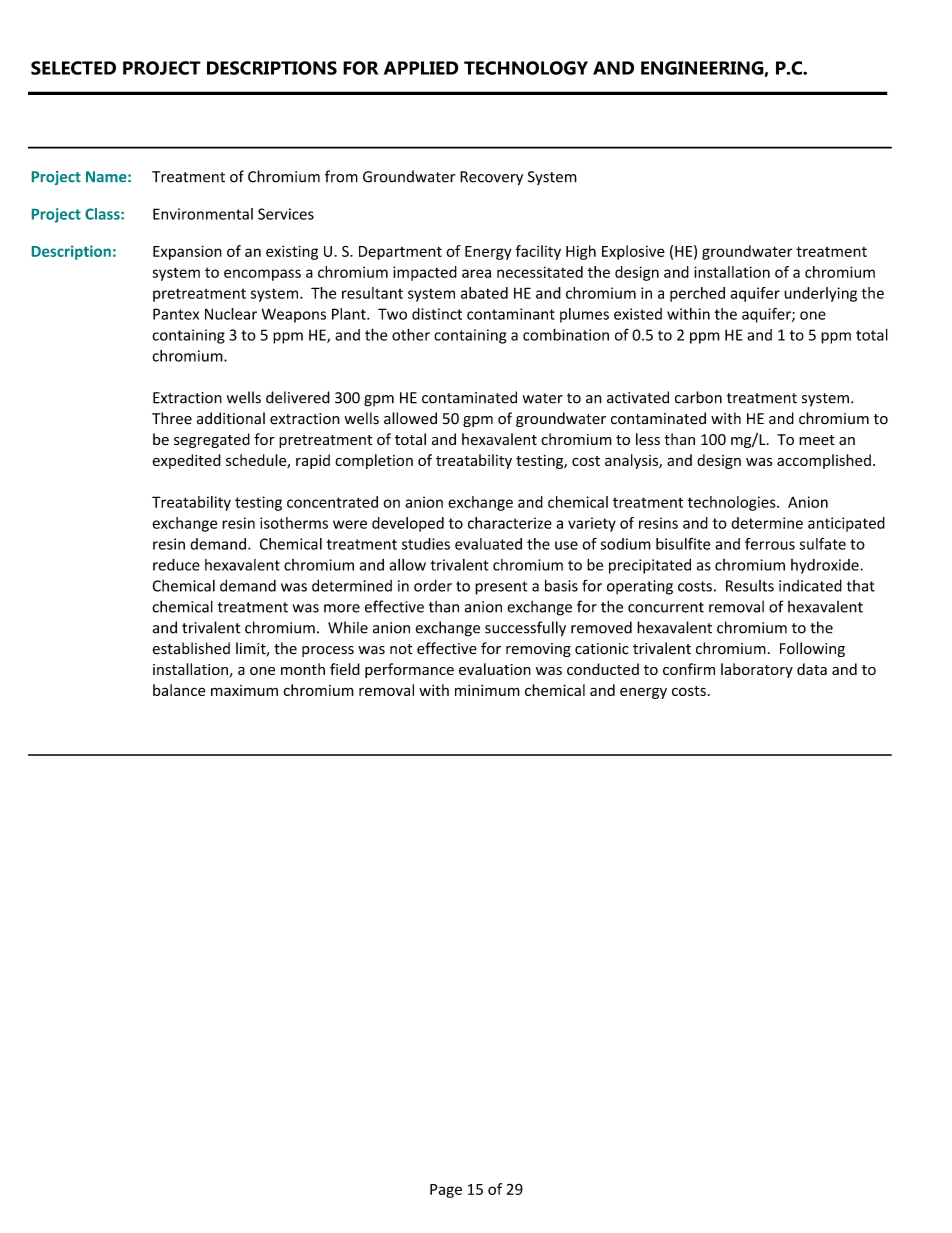 This screenshot has width=952, height=1233. I want to click on laboratory, so click(757, 670).
